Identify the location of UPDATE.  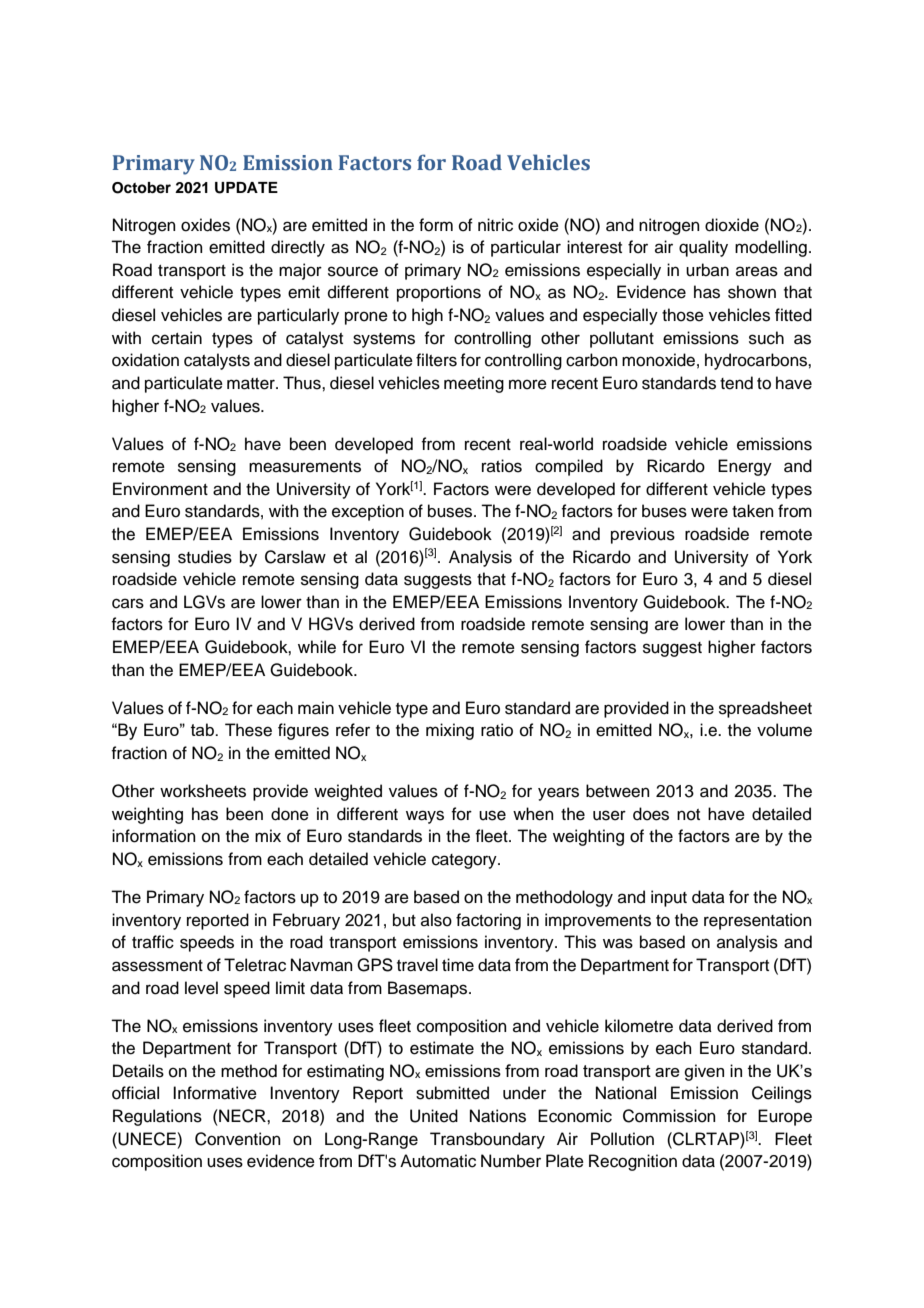
(246, 188).
